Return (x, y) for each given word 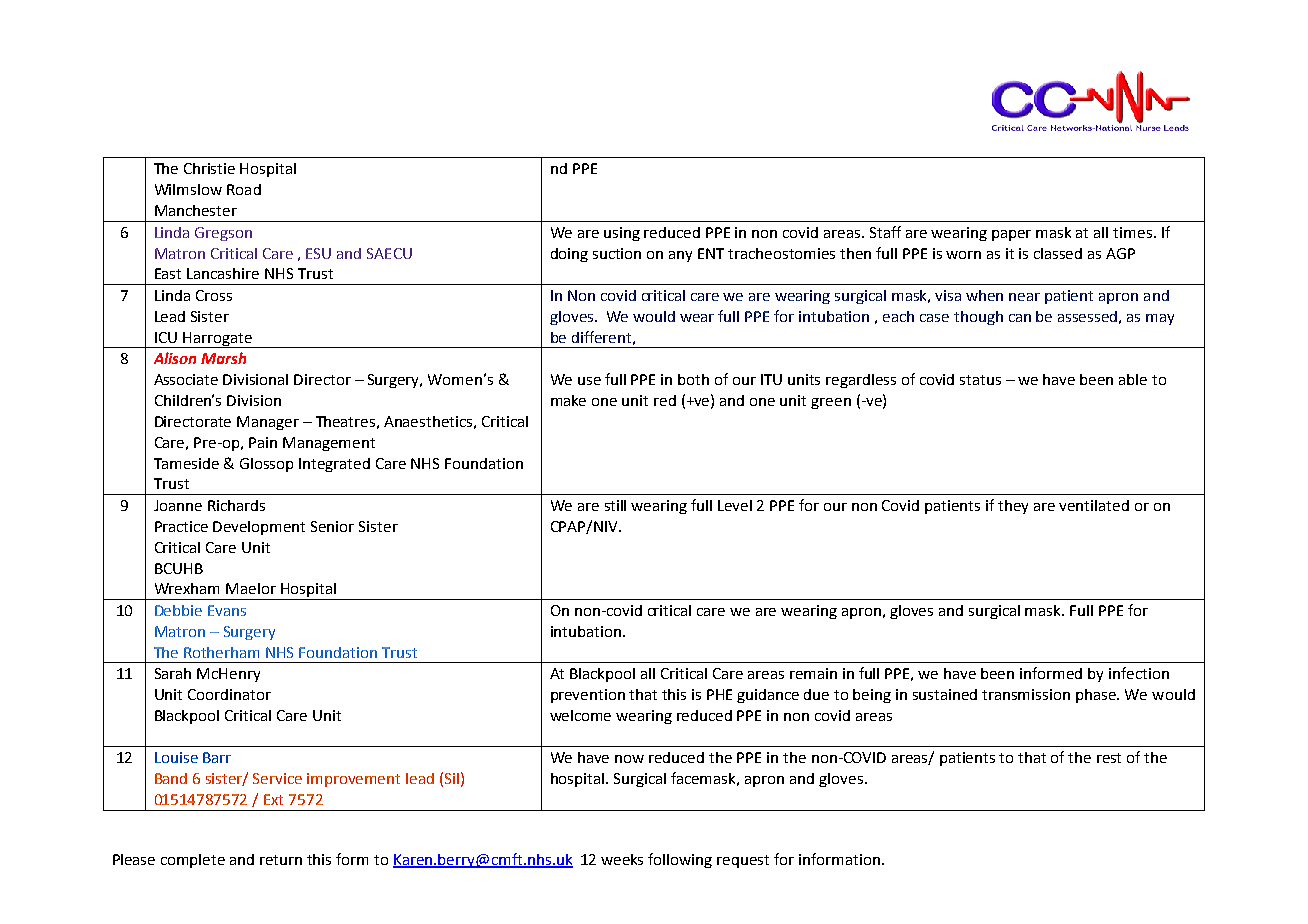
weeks (622, 859)
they (1013, 507)
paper (1011, 235)
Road (244, 189)
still (615, 505)
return (281, 860)
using (622, 234)
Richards (236, 505)
